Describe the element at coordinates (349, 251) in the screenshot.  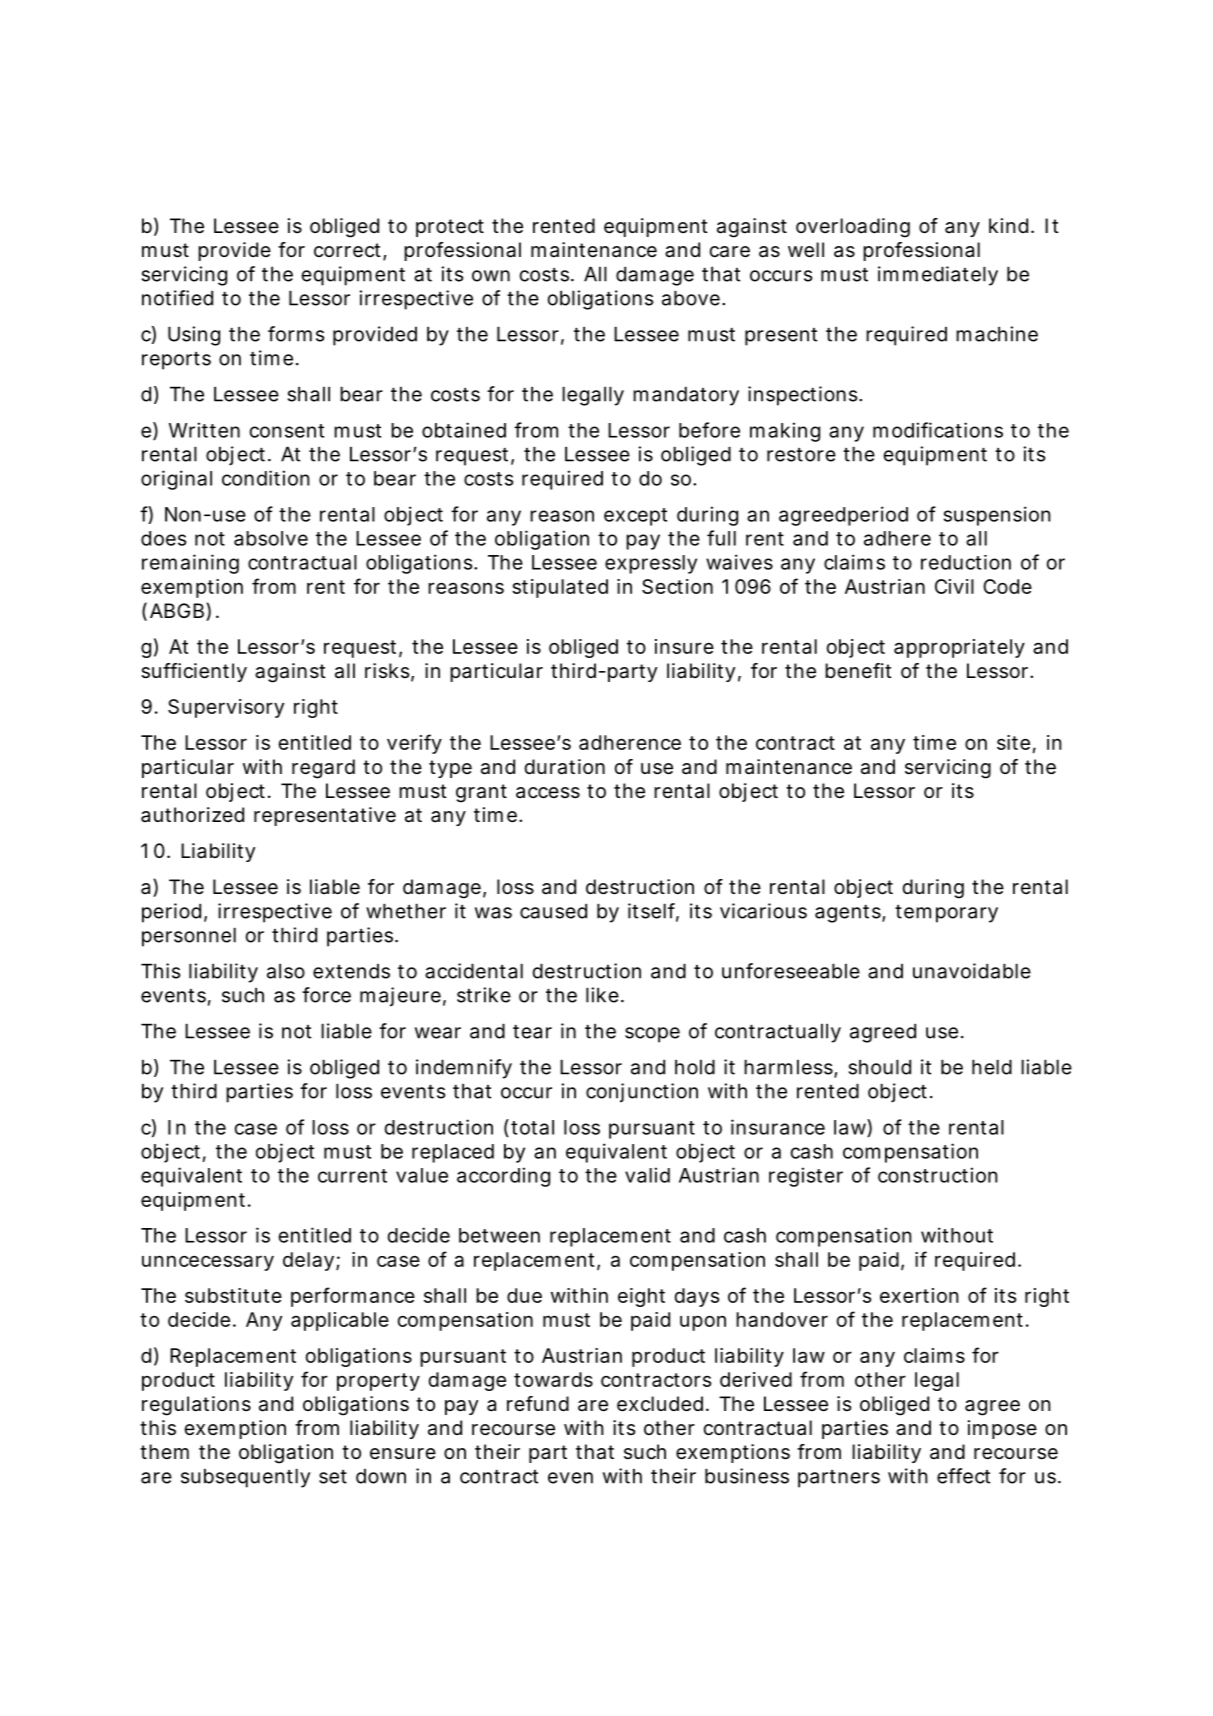
I see `correct` at that location.
